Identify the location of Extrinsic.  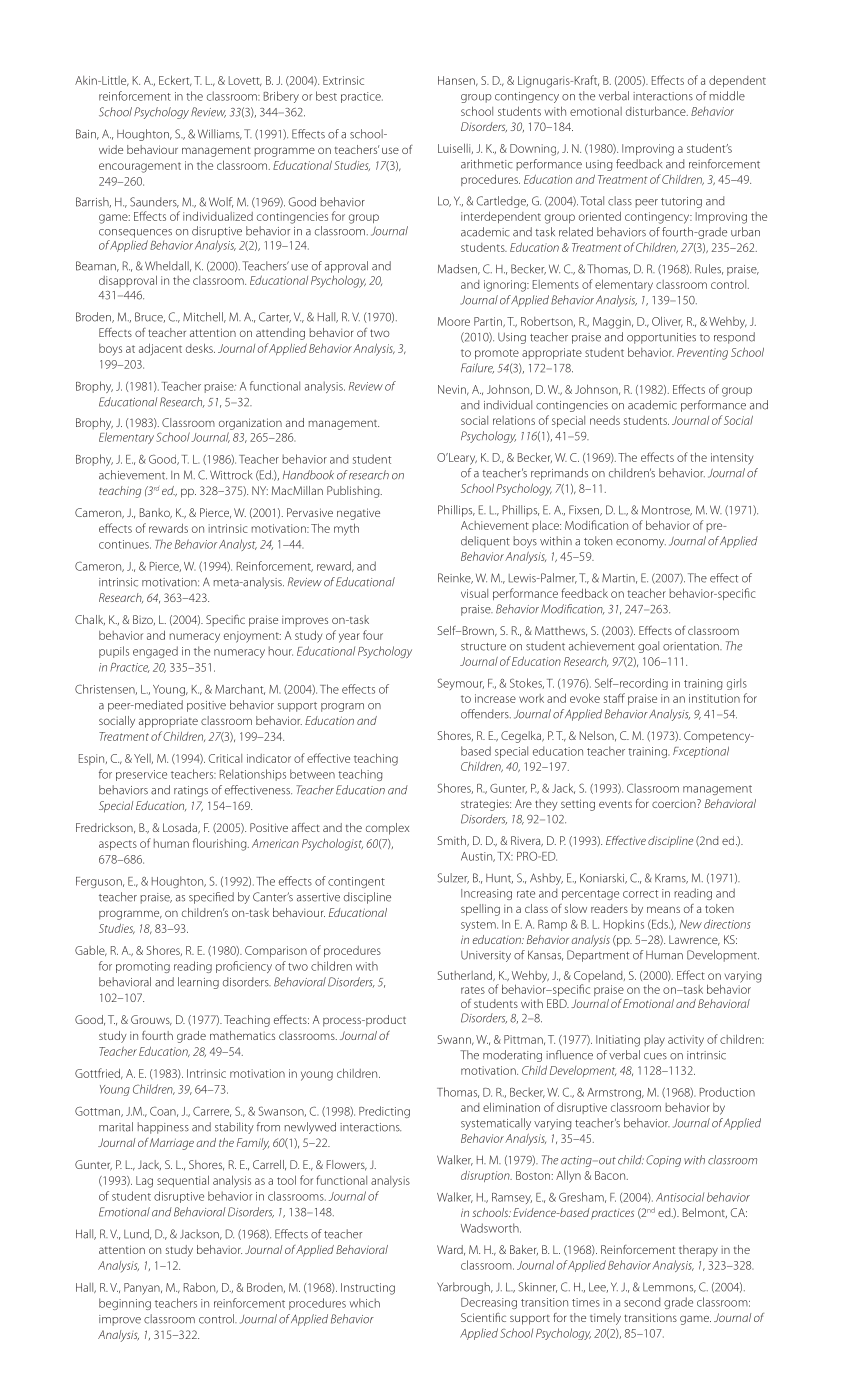
(343, 80).
